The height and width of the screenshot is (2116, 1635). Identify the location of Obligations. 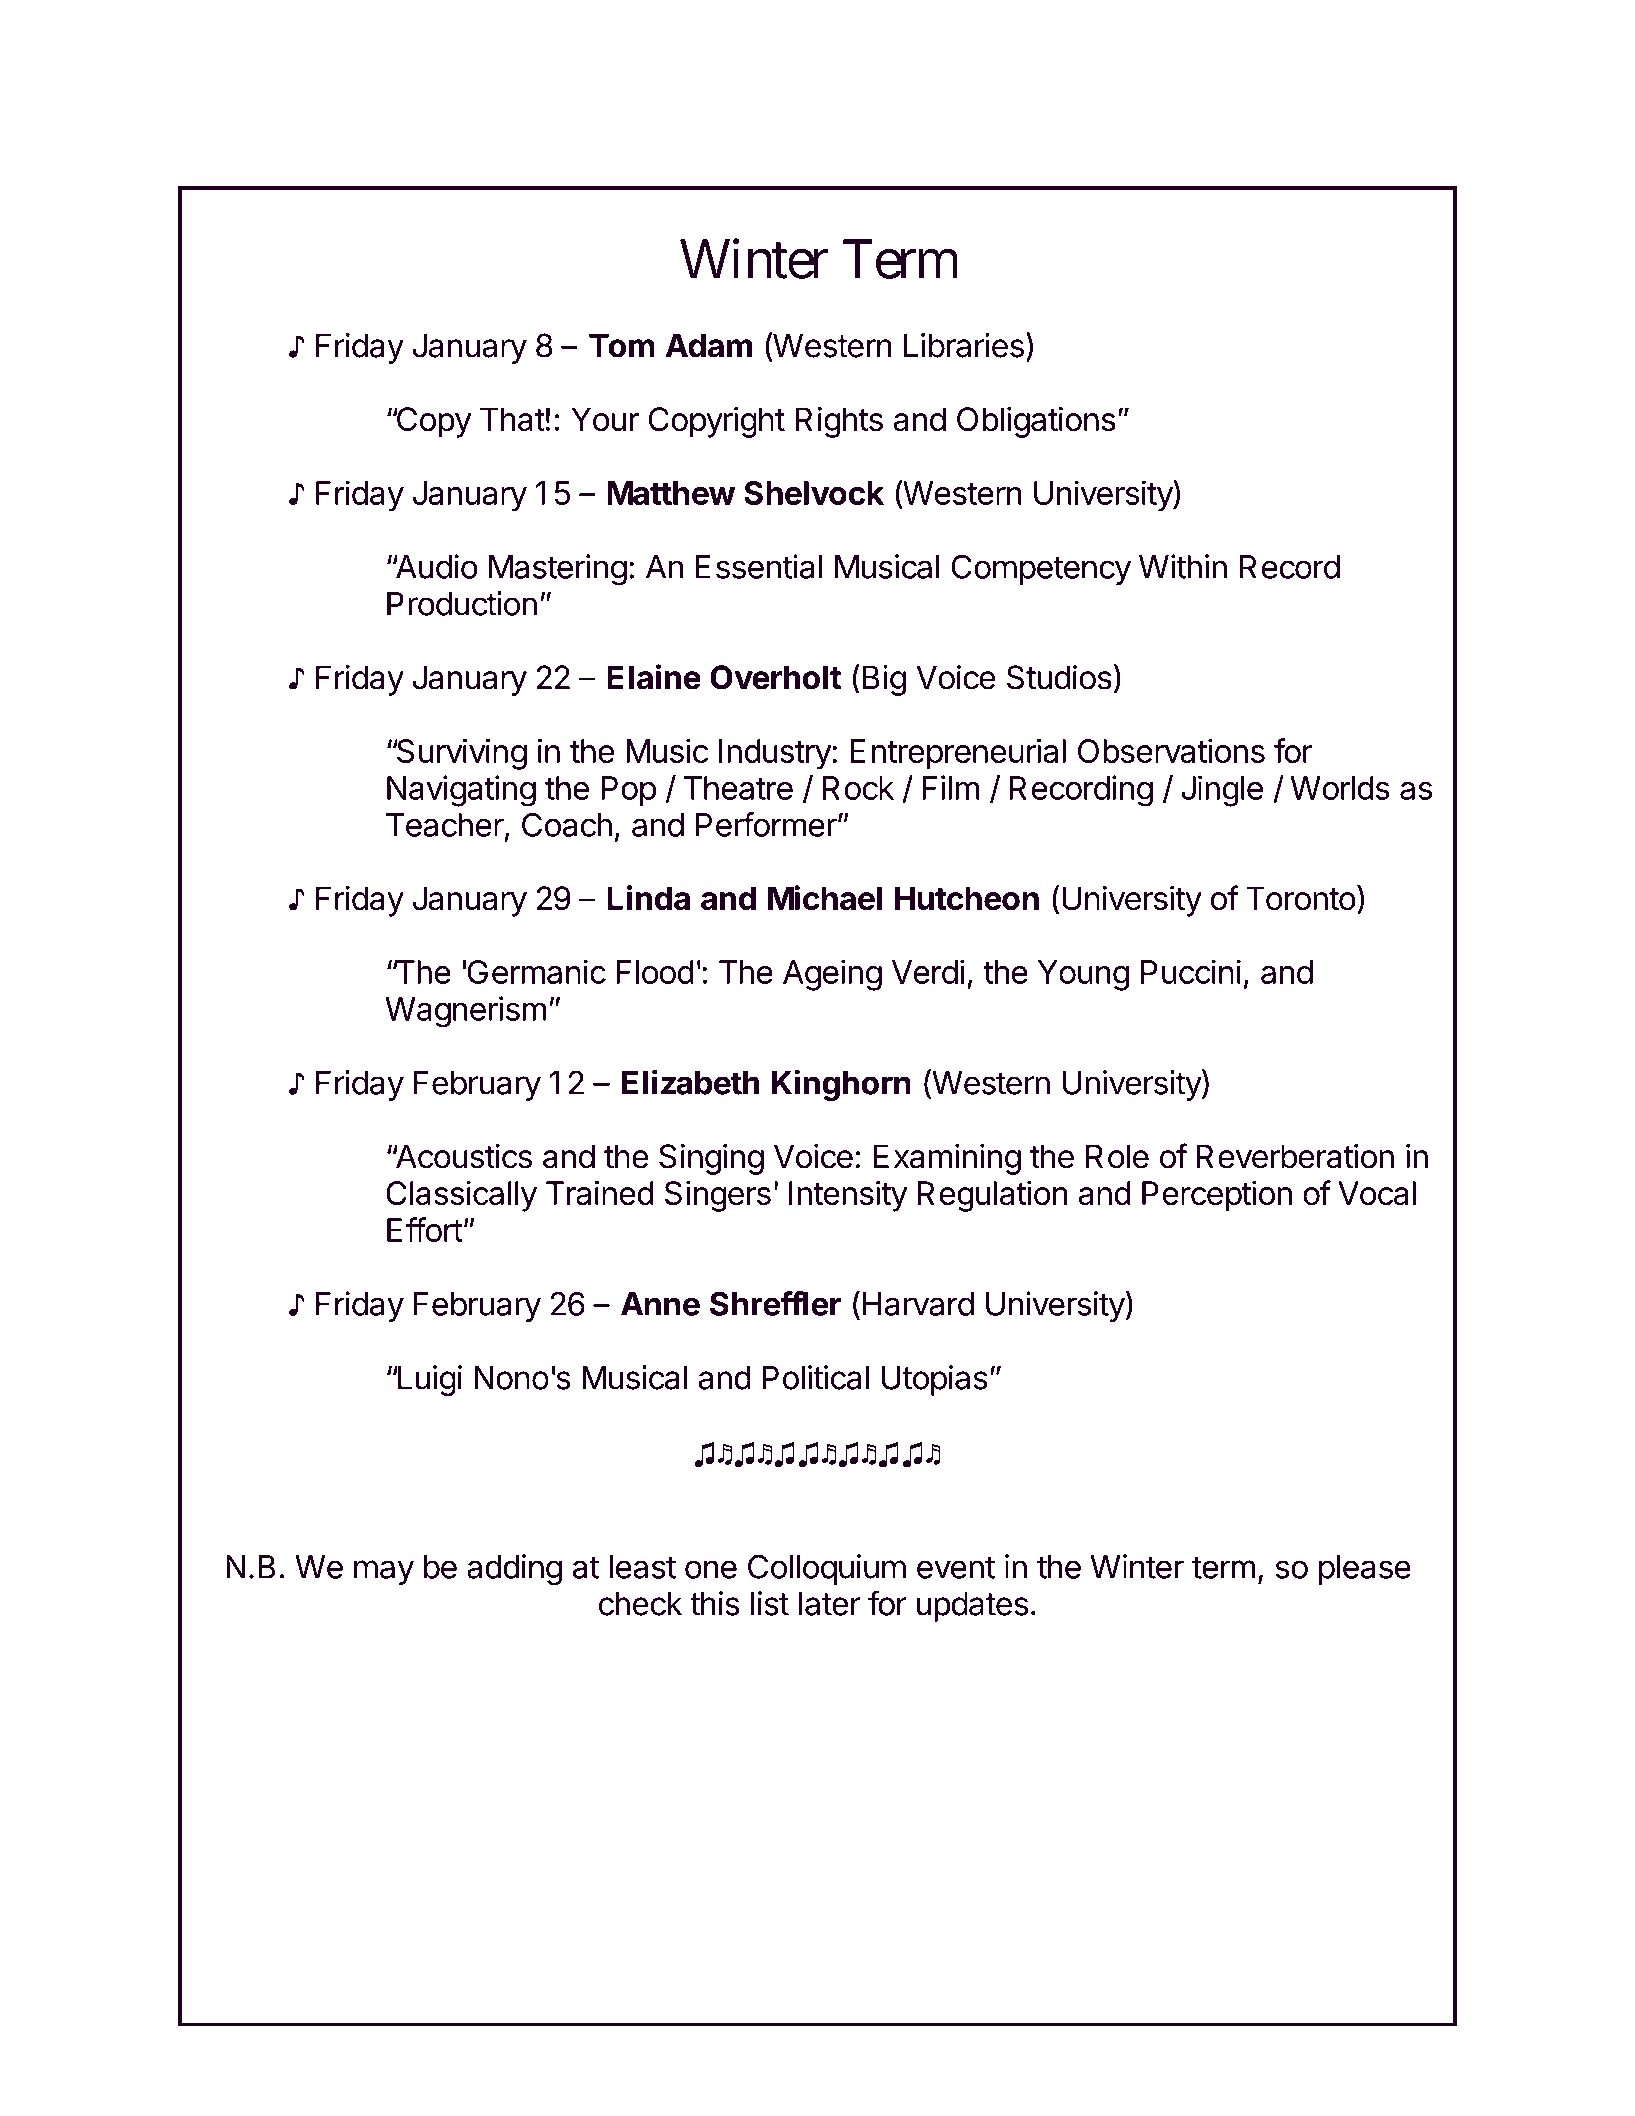
(1036, 422).
